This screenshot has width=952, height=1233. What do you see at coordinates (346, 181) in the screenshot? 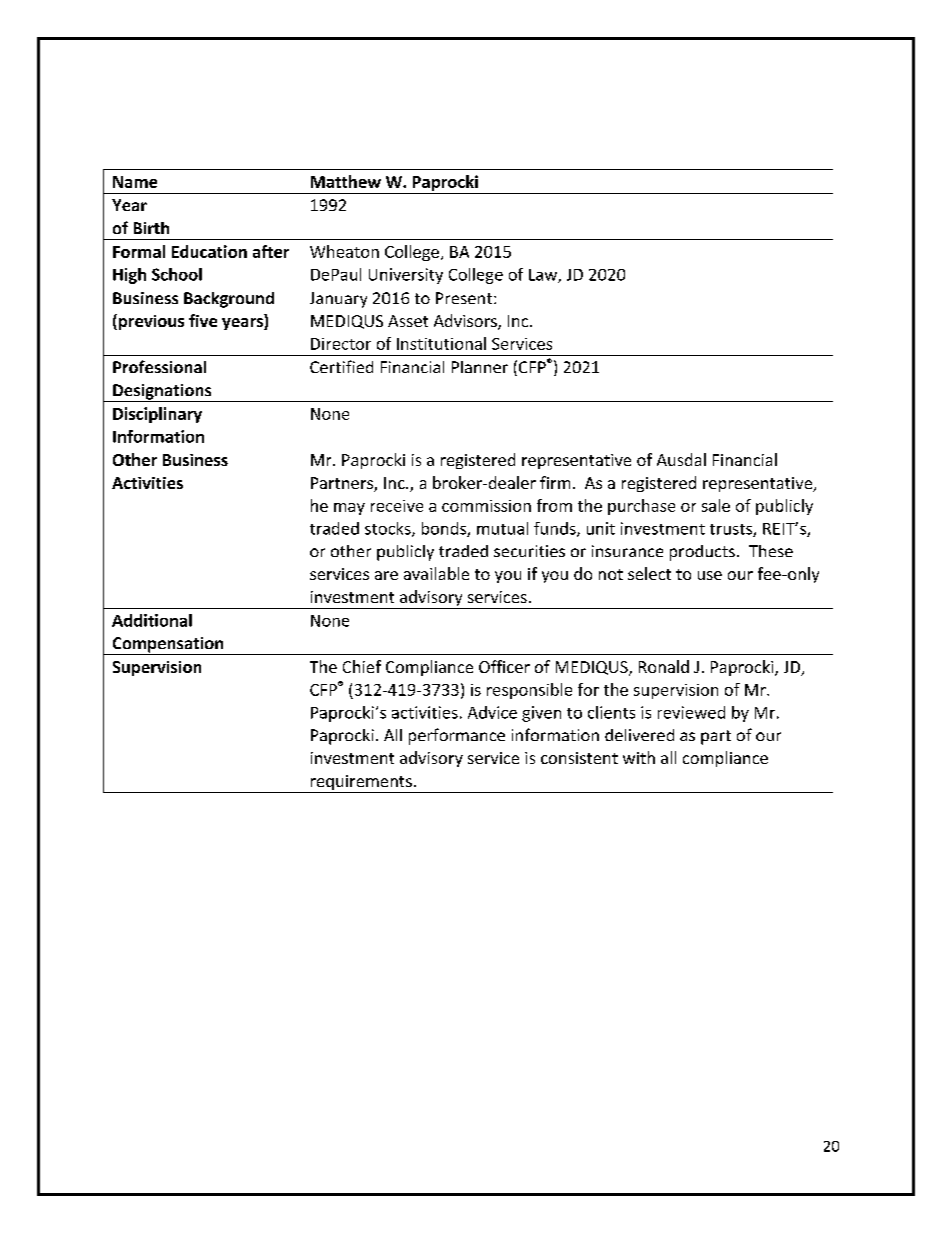
I see `Matthew` at bounding box center [346, 181].
